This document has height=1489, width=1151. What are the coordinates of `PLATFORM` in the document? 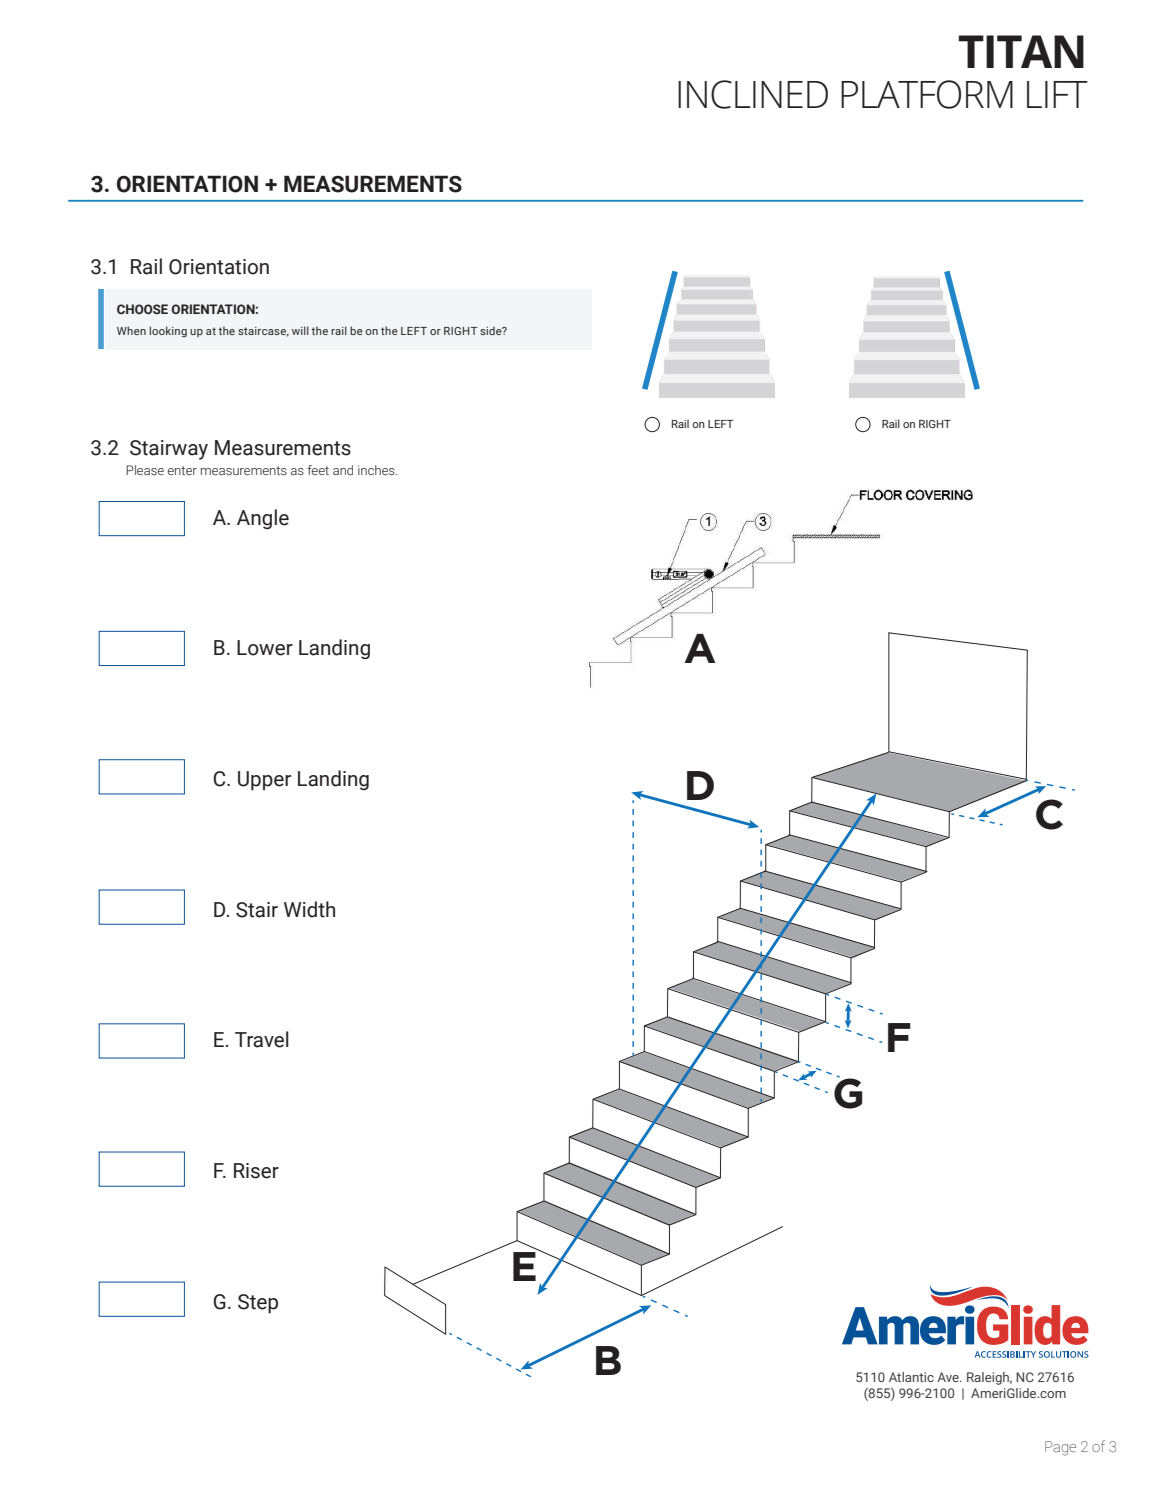 It's located at (927, 94).
